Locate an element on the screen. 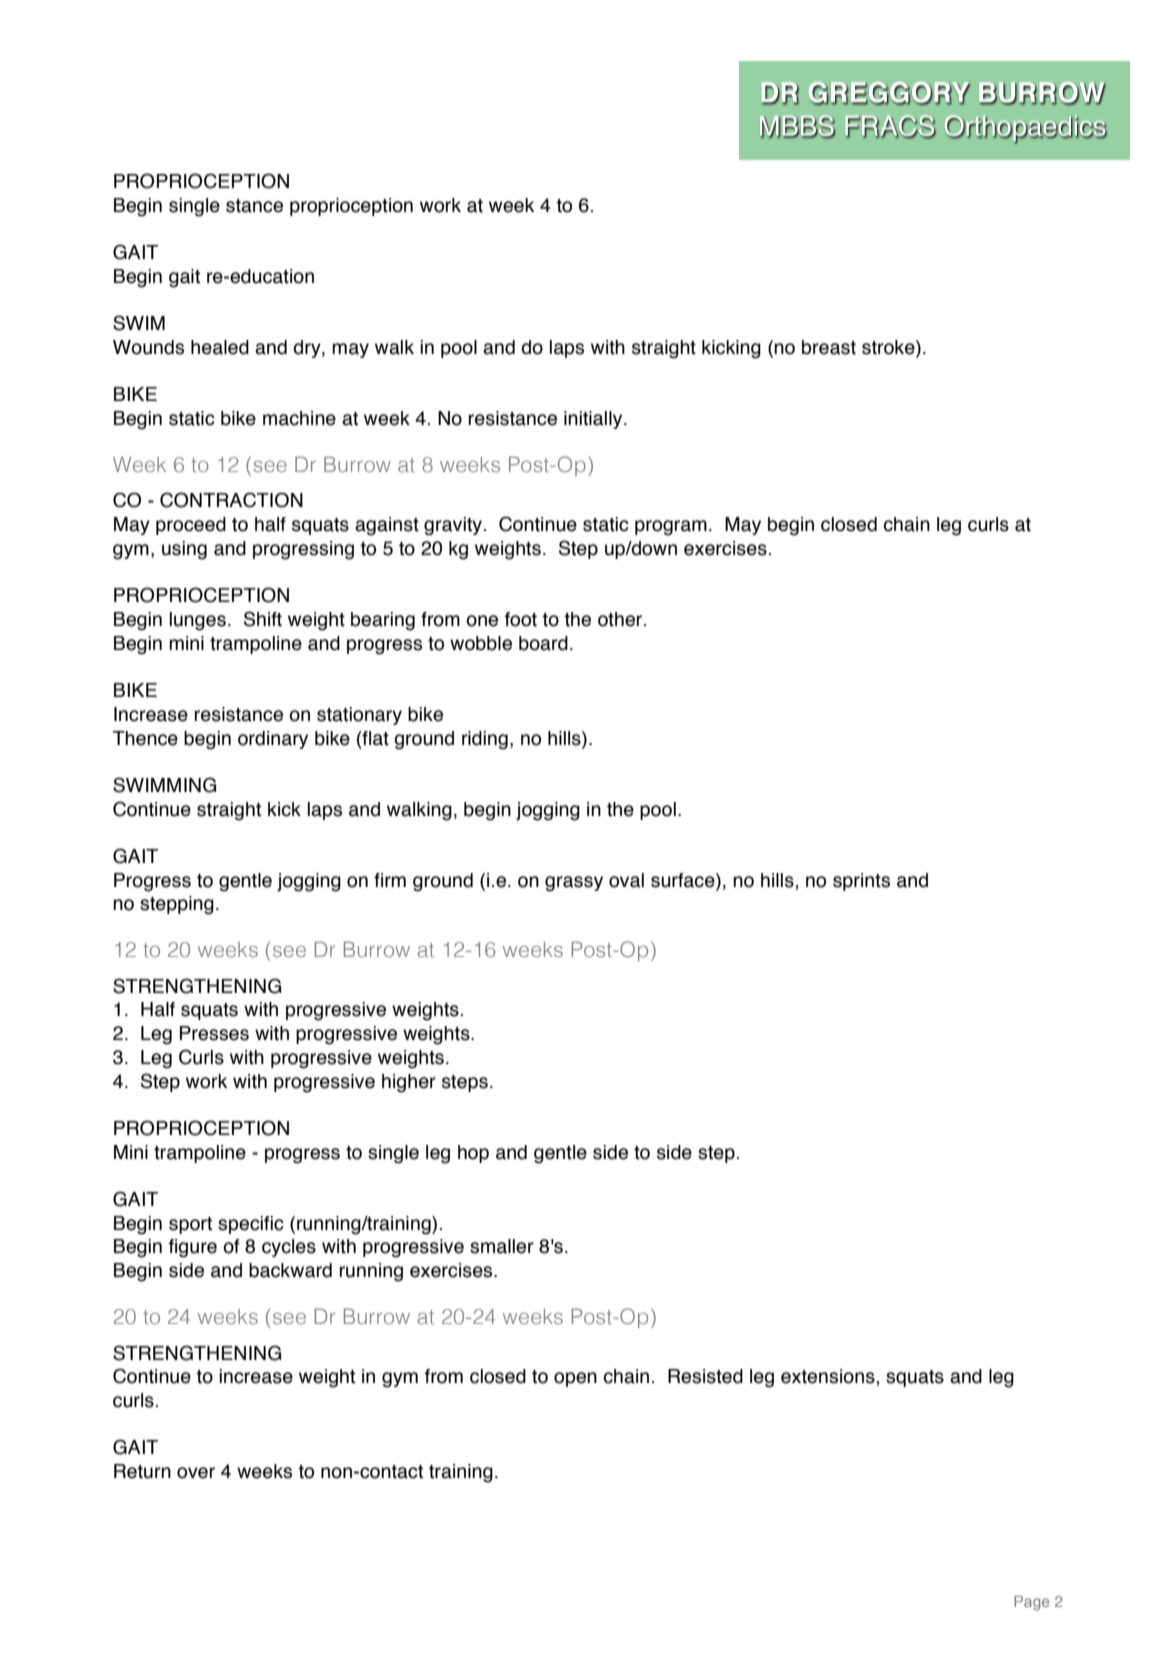 The width and height of the screenshot is (1175, 1662). initially is located at coordinates (594, 420).
